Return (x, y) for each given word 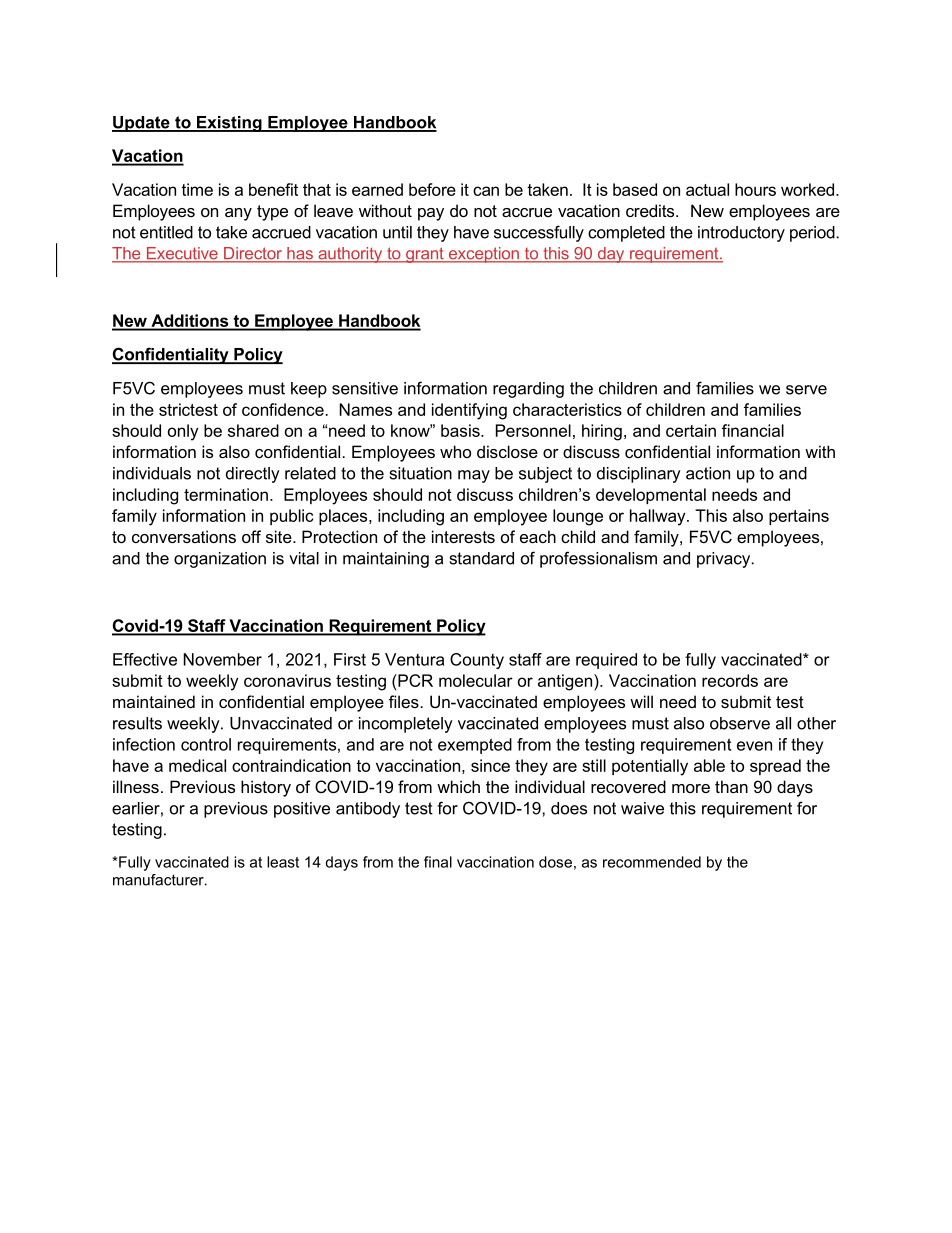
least (283, 862)
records (730, 680)
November (223, 659)
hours (755, 189)
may (474, 476)
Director (253, 254)
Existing (229, 124)
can (486, 191)
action (708, 473)
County (477, 661)
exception (483, 255)
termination (226, 494)
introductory (741, 234)
